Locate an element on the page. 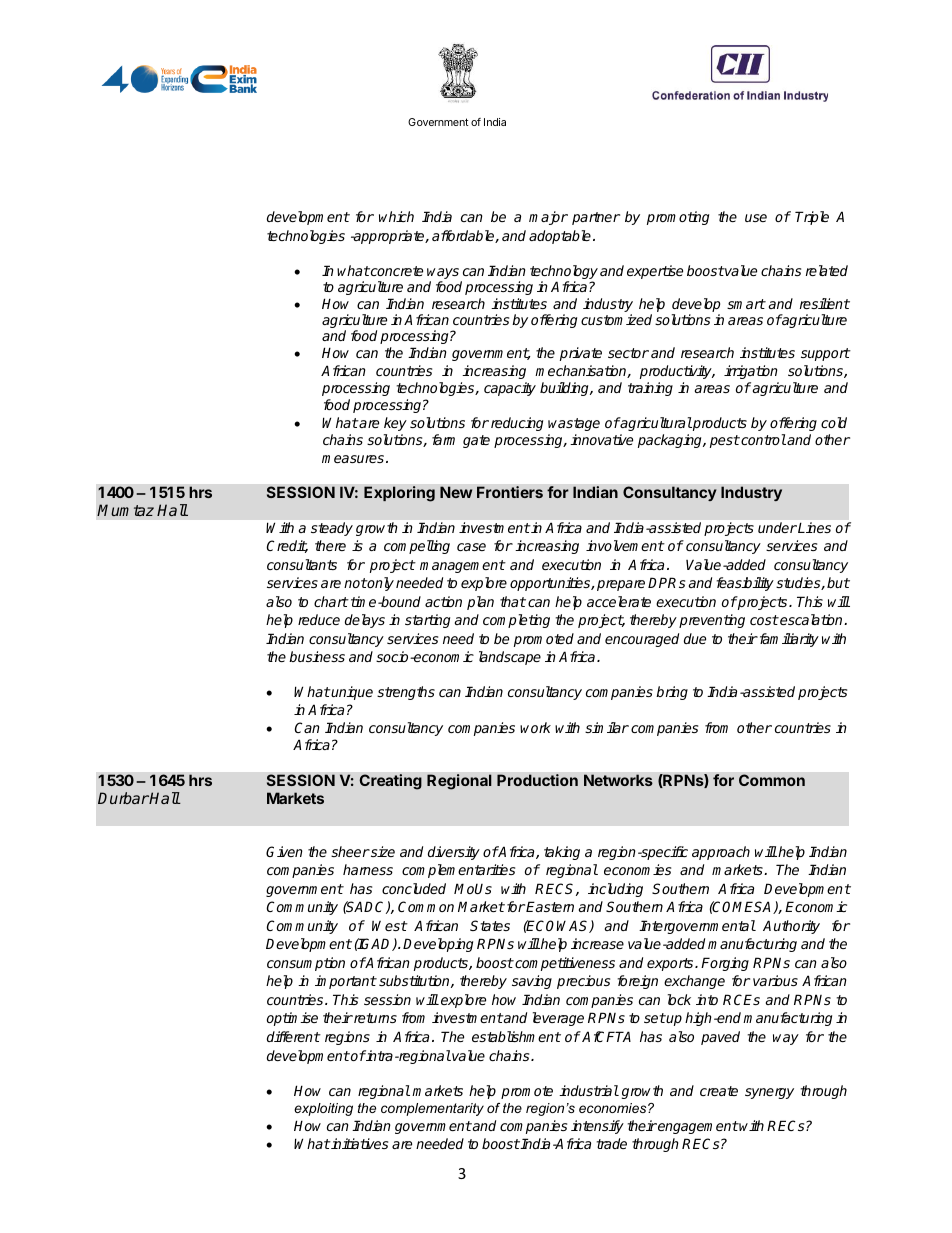 Image resolution: width=952 pixels, height=1233 pixels. adoptable is located at coordinates (560, 237).
